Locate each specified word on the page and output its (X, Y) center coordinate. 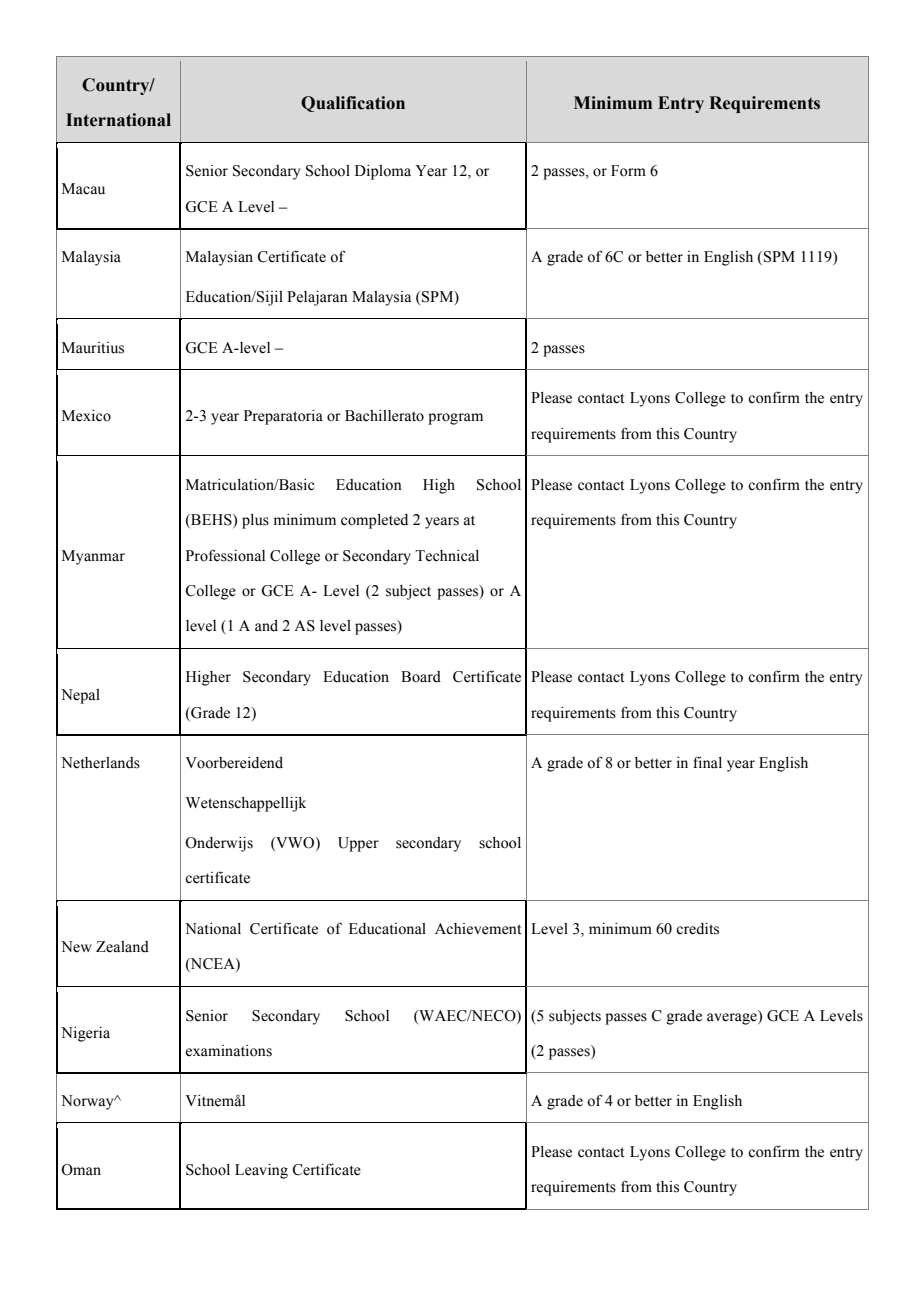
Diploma (383, 172)
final (707, 762)
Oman (81, 1170)
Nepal (80, 696)
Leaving (261, 1171)
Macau (83, 189)
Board (421, 677)
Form (628, 171)
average (733, 1019)
